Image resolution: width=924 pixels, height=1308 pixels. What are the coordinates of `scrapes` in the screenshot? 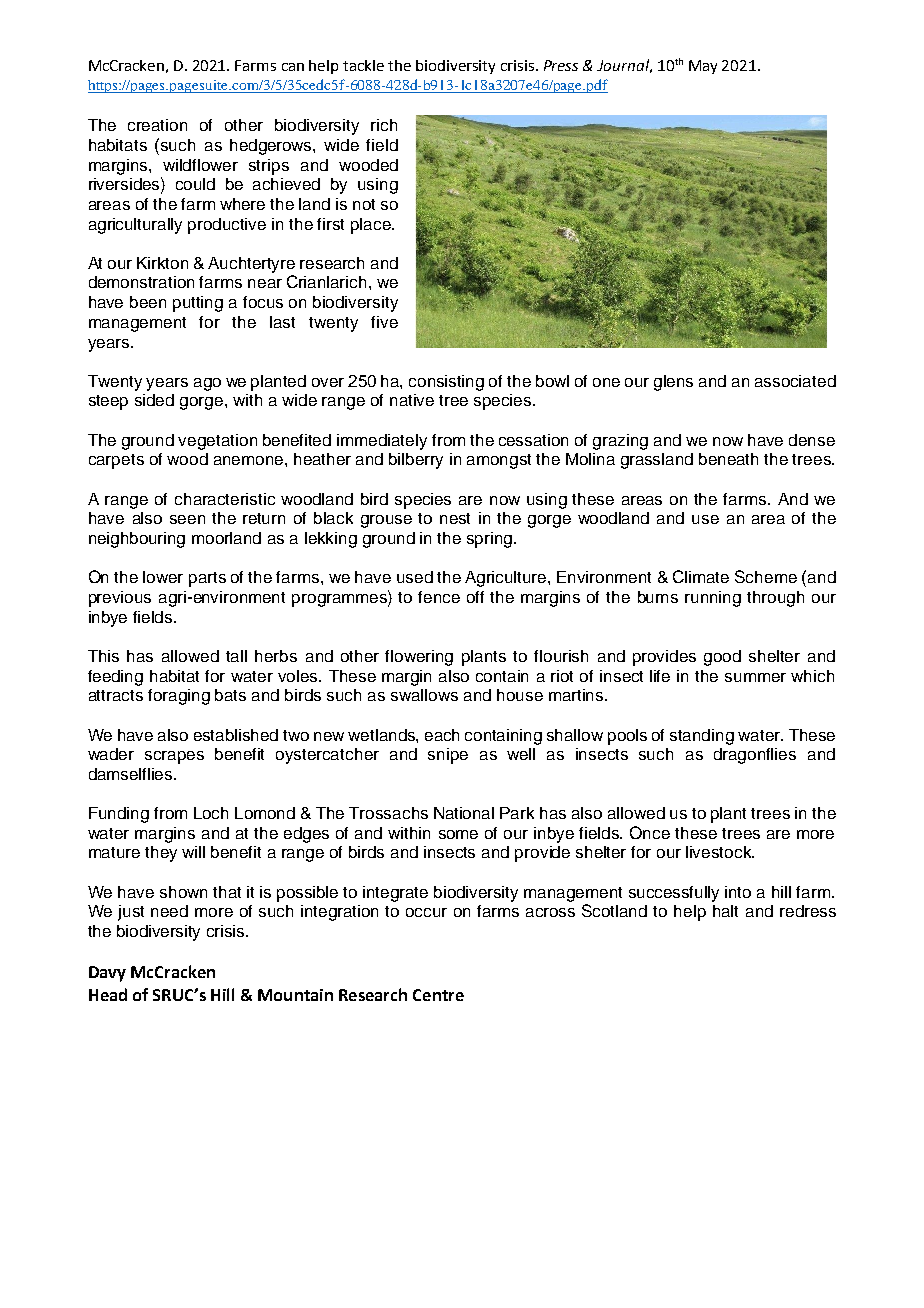 It's located at (174, 757).
